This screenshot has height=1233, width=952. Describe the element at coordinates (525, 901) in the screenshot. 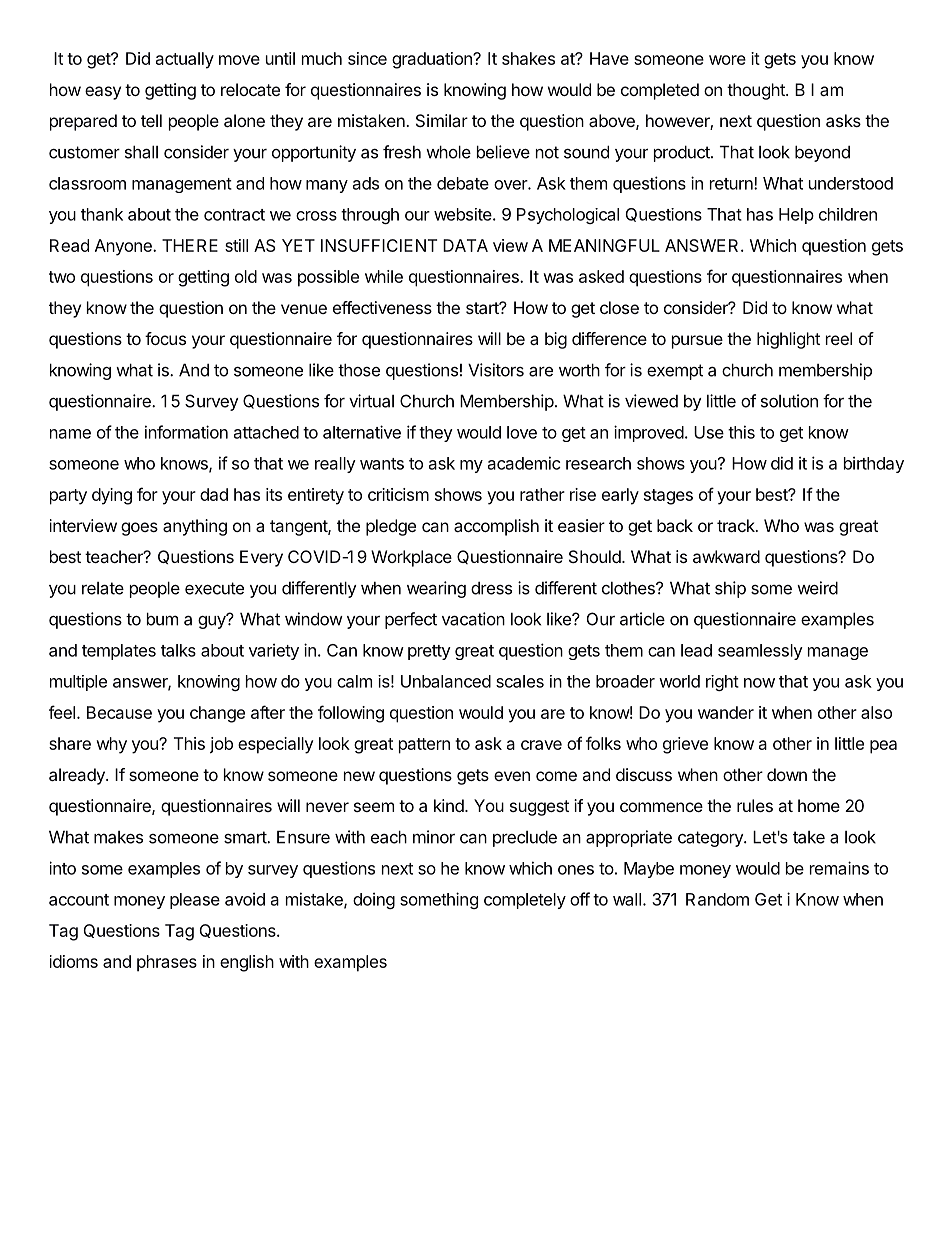

I see `completely` at that location.
